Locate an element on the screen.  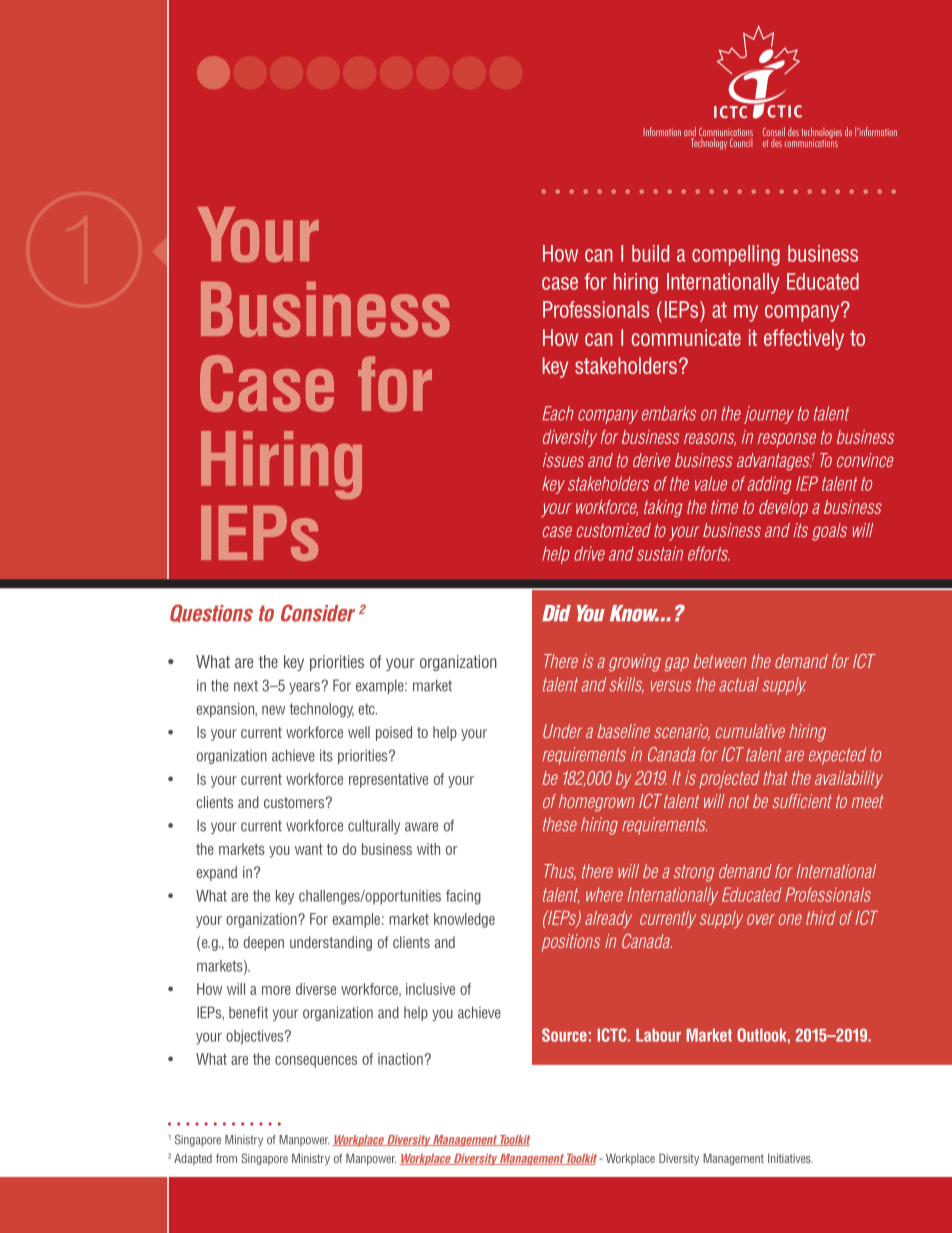
want is located at coordinates (309, 849).
